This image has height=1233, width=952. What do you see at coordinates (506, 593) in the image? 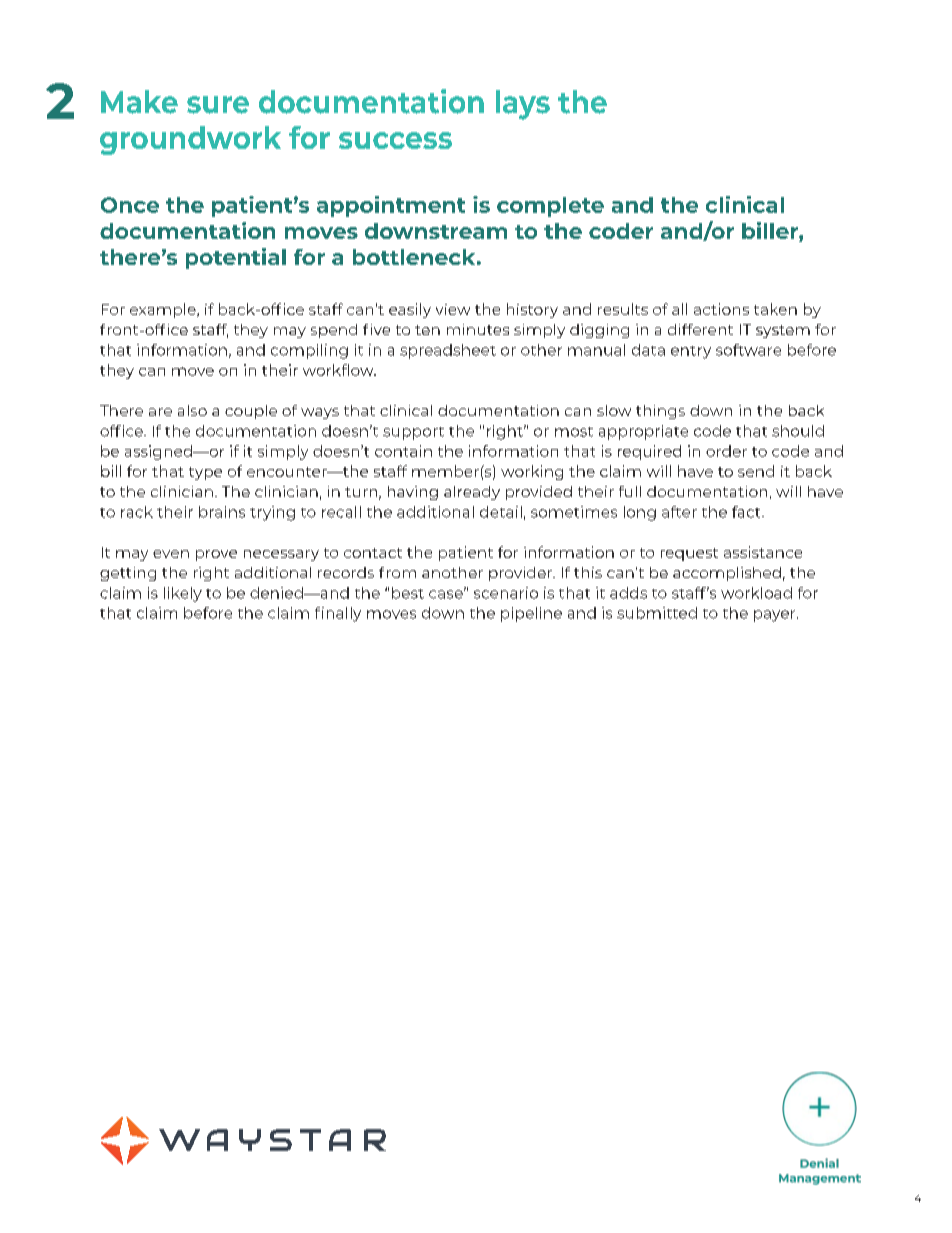
I see `scenario` at bounding box center [506, 593].
